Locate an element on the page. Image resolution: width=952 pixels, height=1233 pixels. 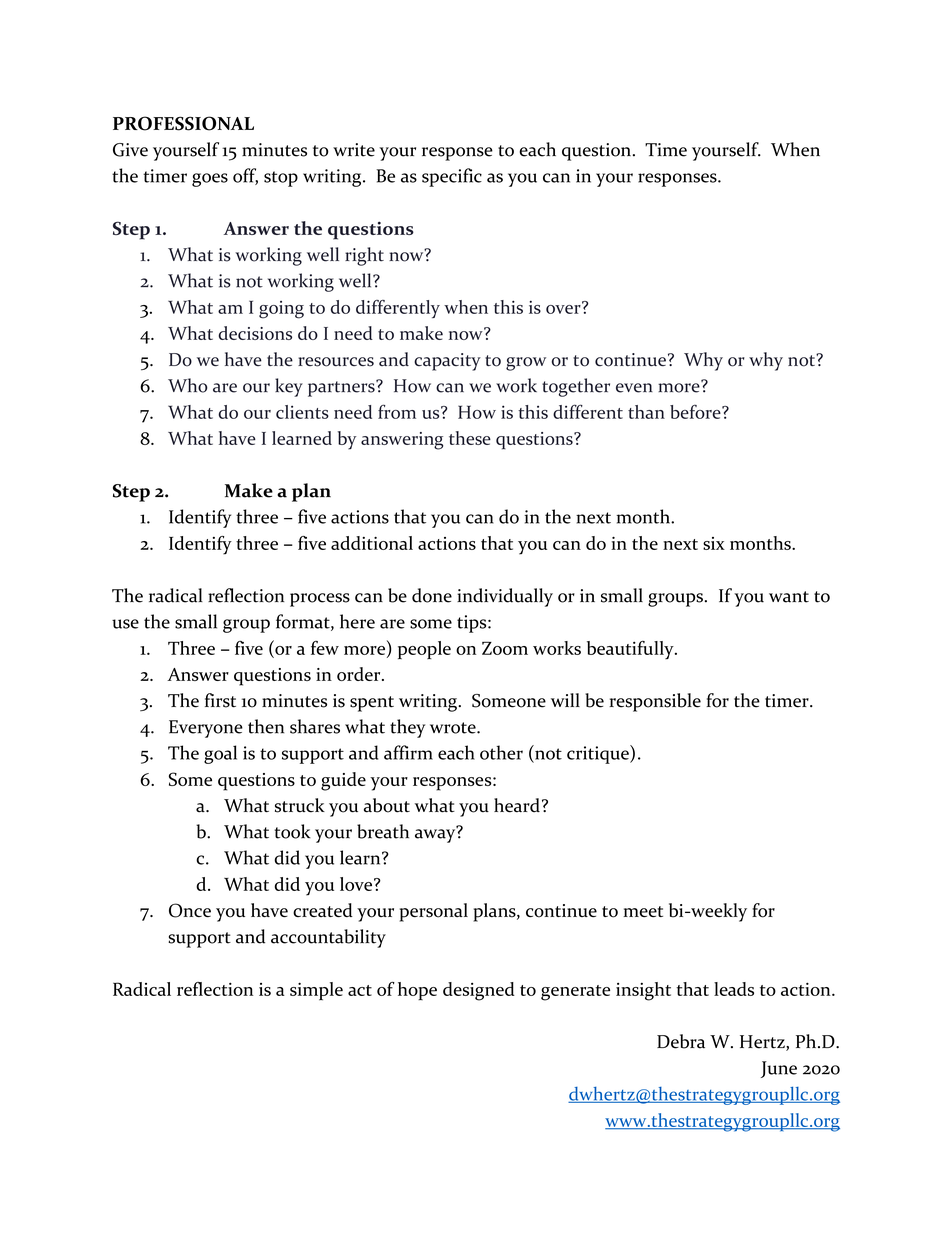
six is located at coordinates (714, 543).
